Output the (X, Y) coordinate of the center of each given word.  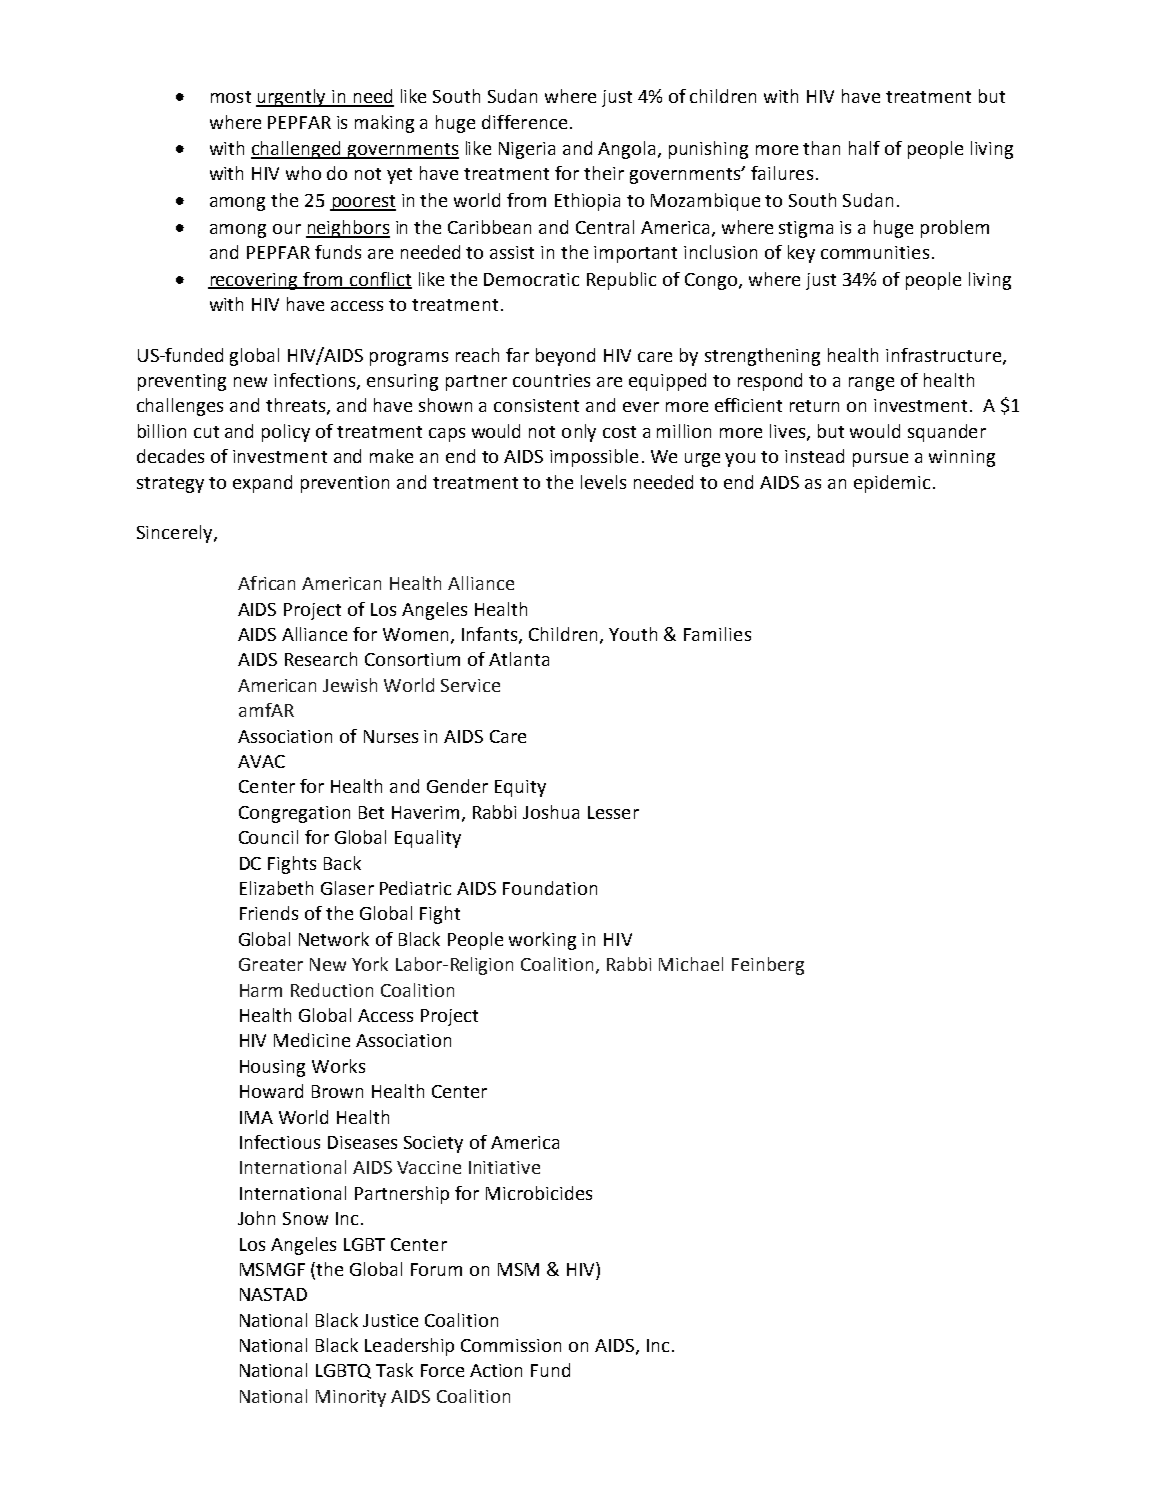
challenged (297, 150)
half (864, 148)
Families (717, 634)
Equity (520, 788)
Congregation (294, 814)
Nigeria (527, 150)
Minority (351, 1398)
